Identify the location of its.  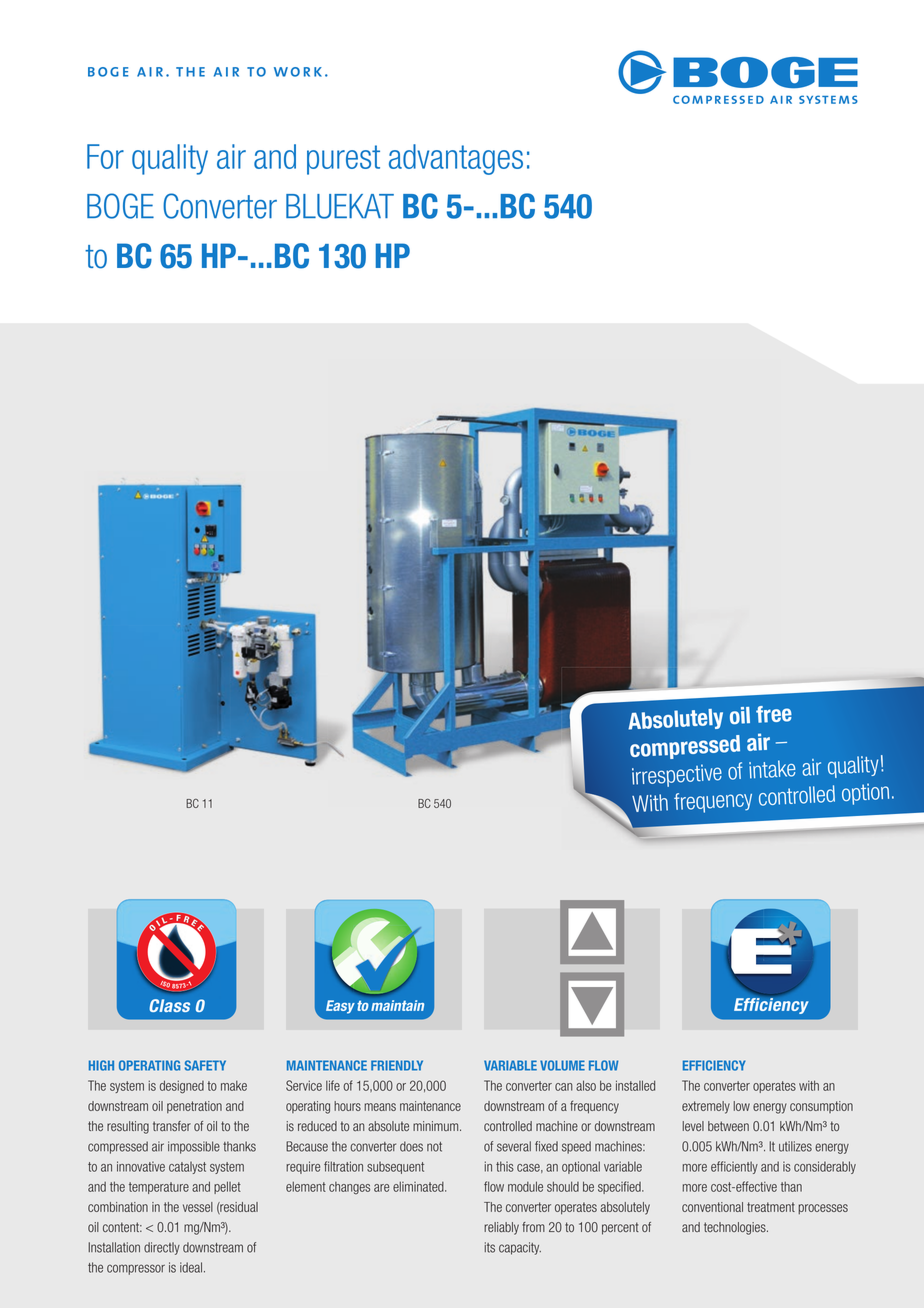
(490, 1247).
